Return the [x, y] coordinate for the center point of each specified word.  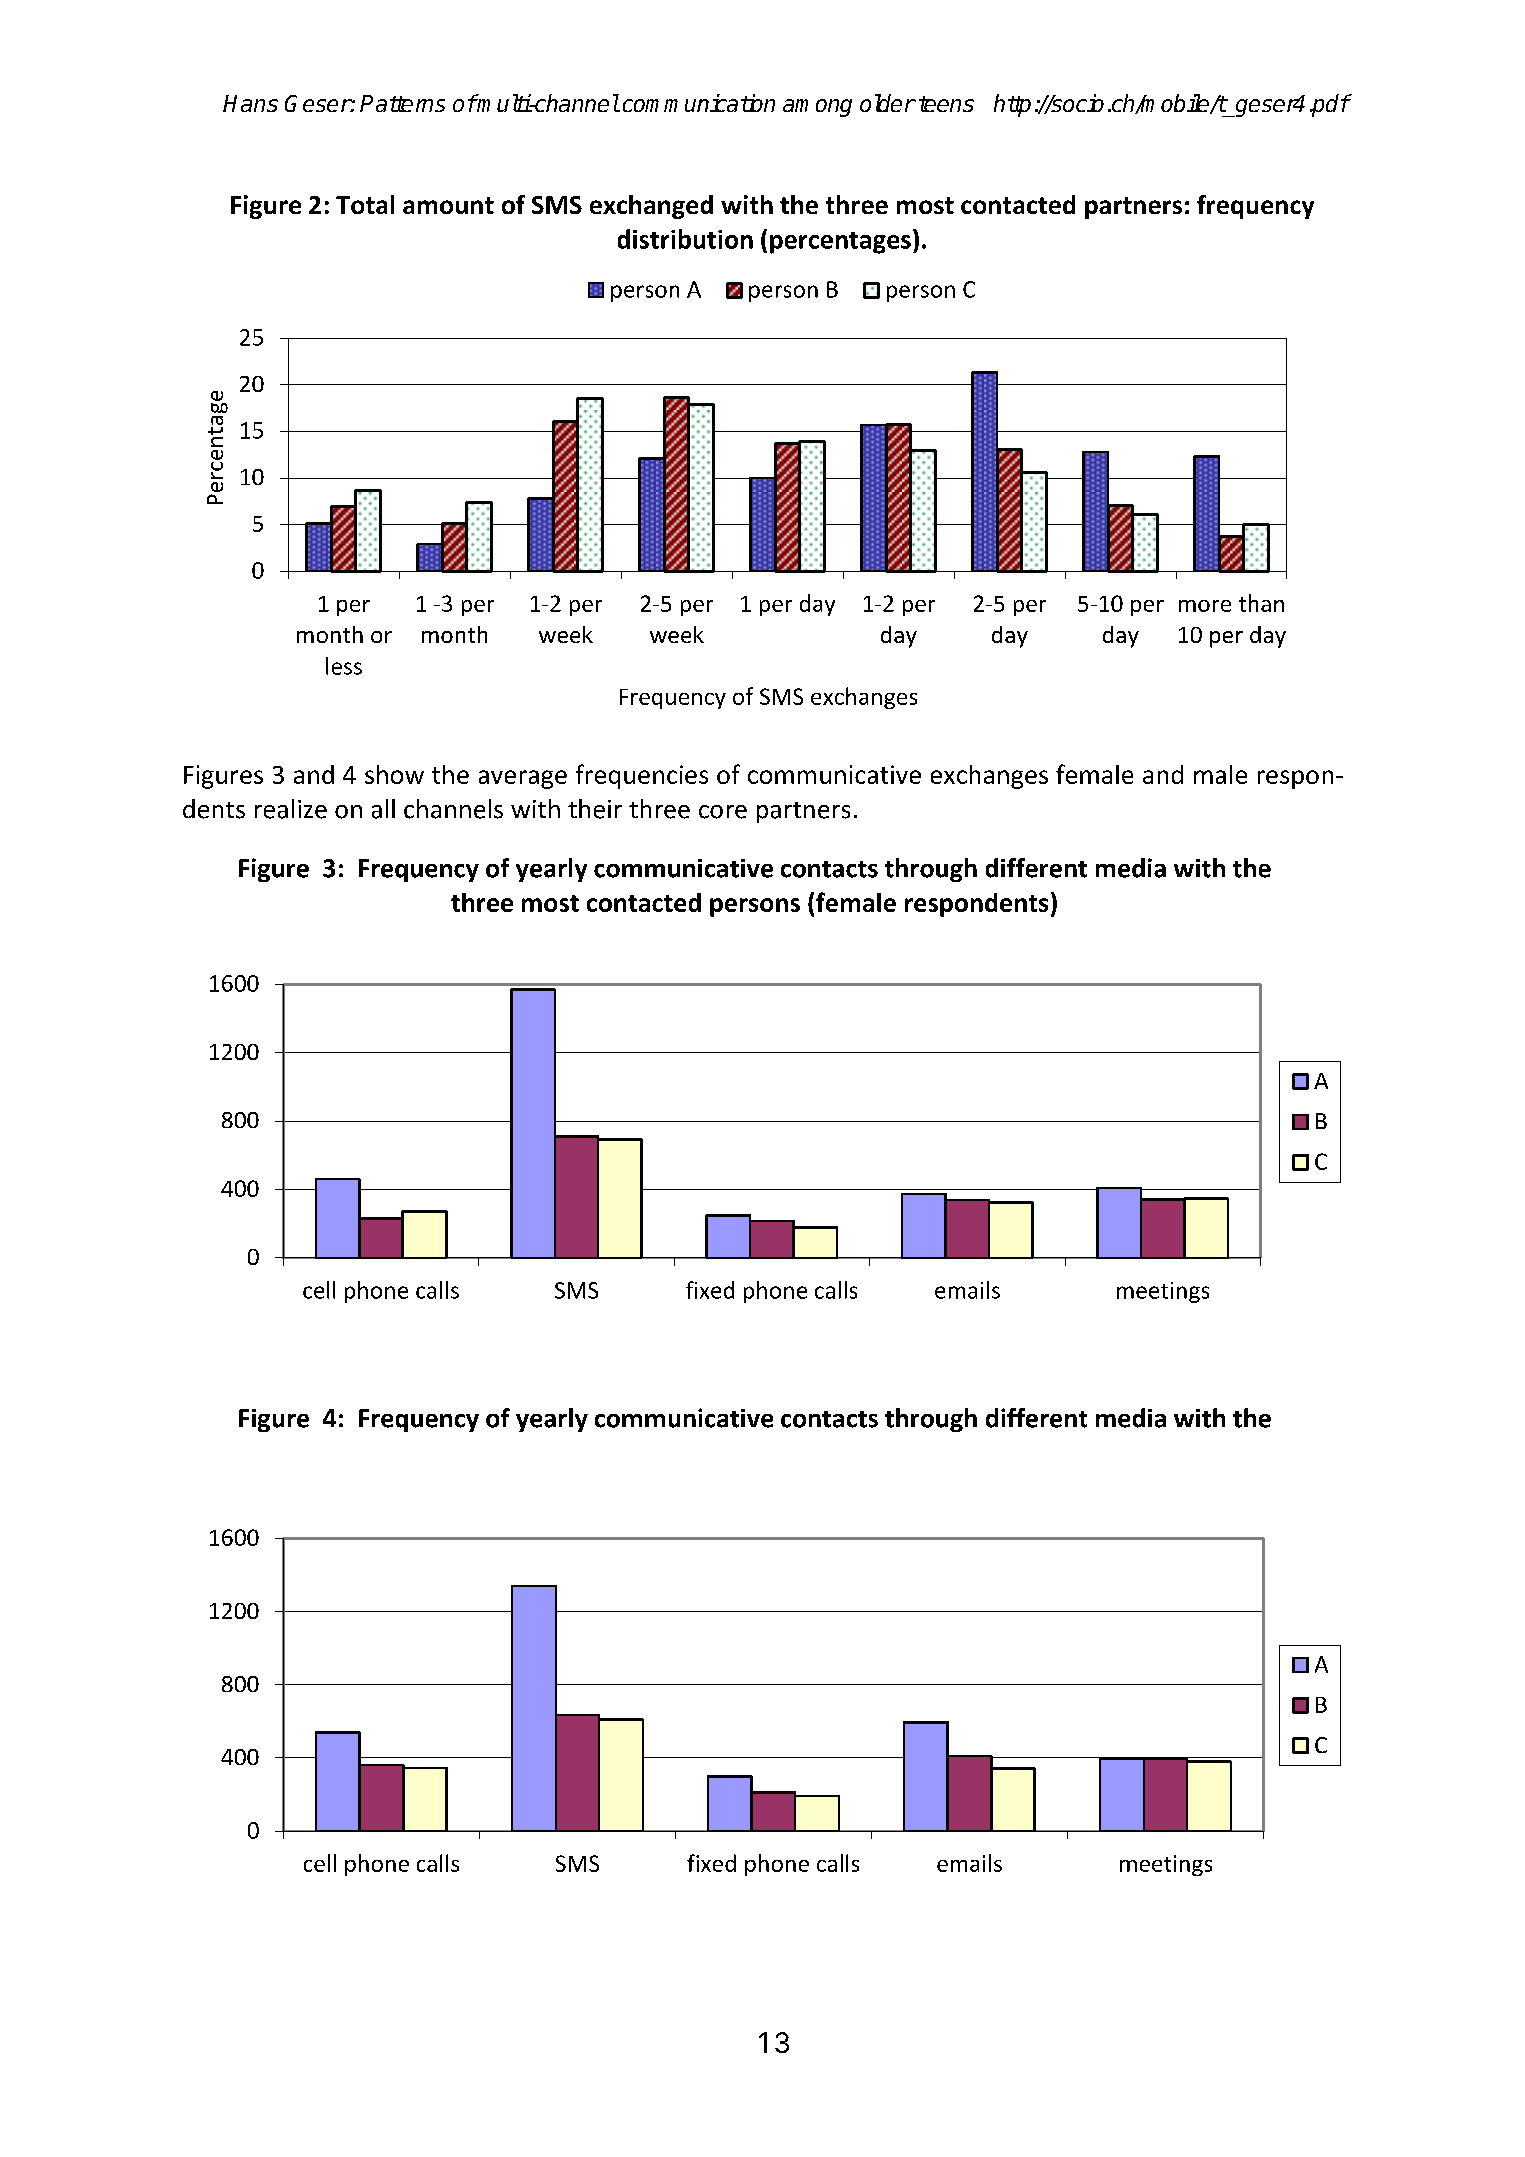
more [1205, 606]
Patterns [402, 103]
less [344, 666]
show [394, 774]
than [1261, 603]
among [817, 108]
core [723, 812]
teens [946, 104]
